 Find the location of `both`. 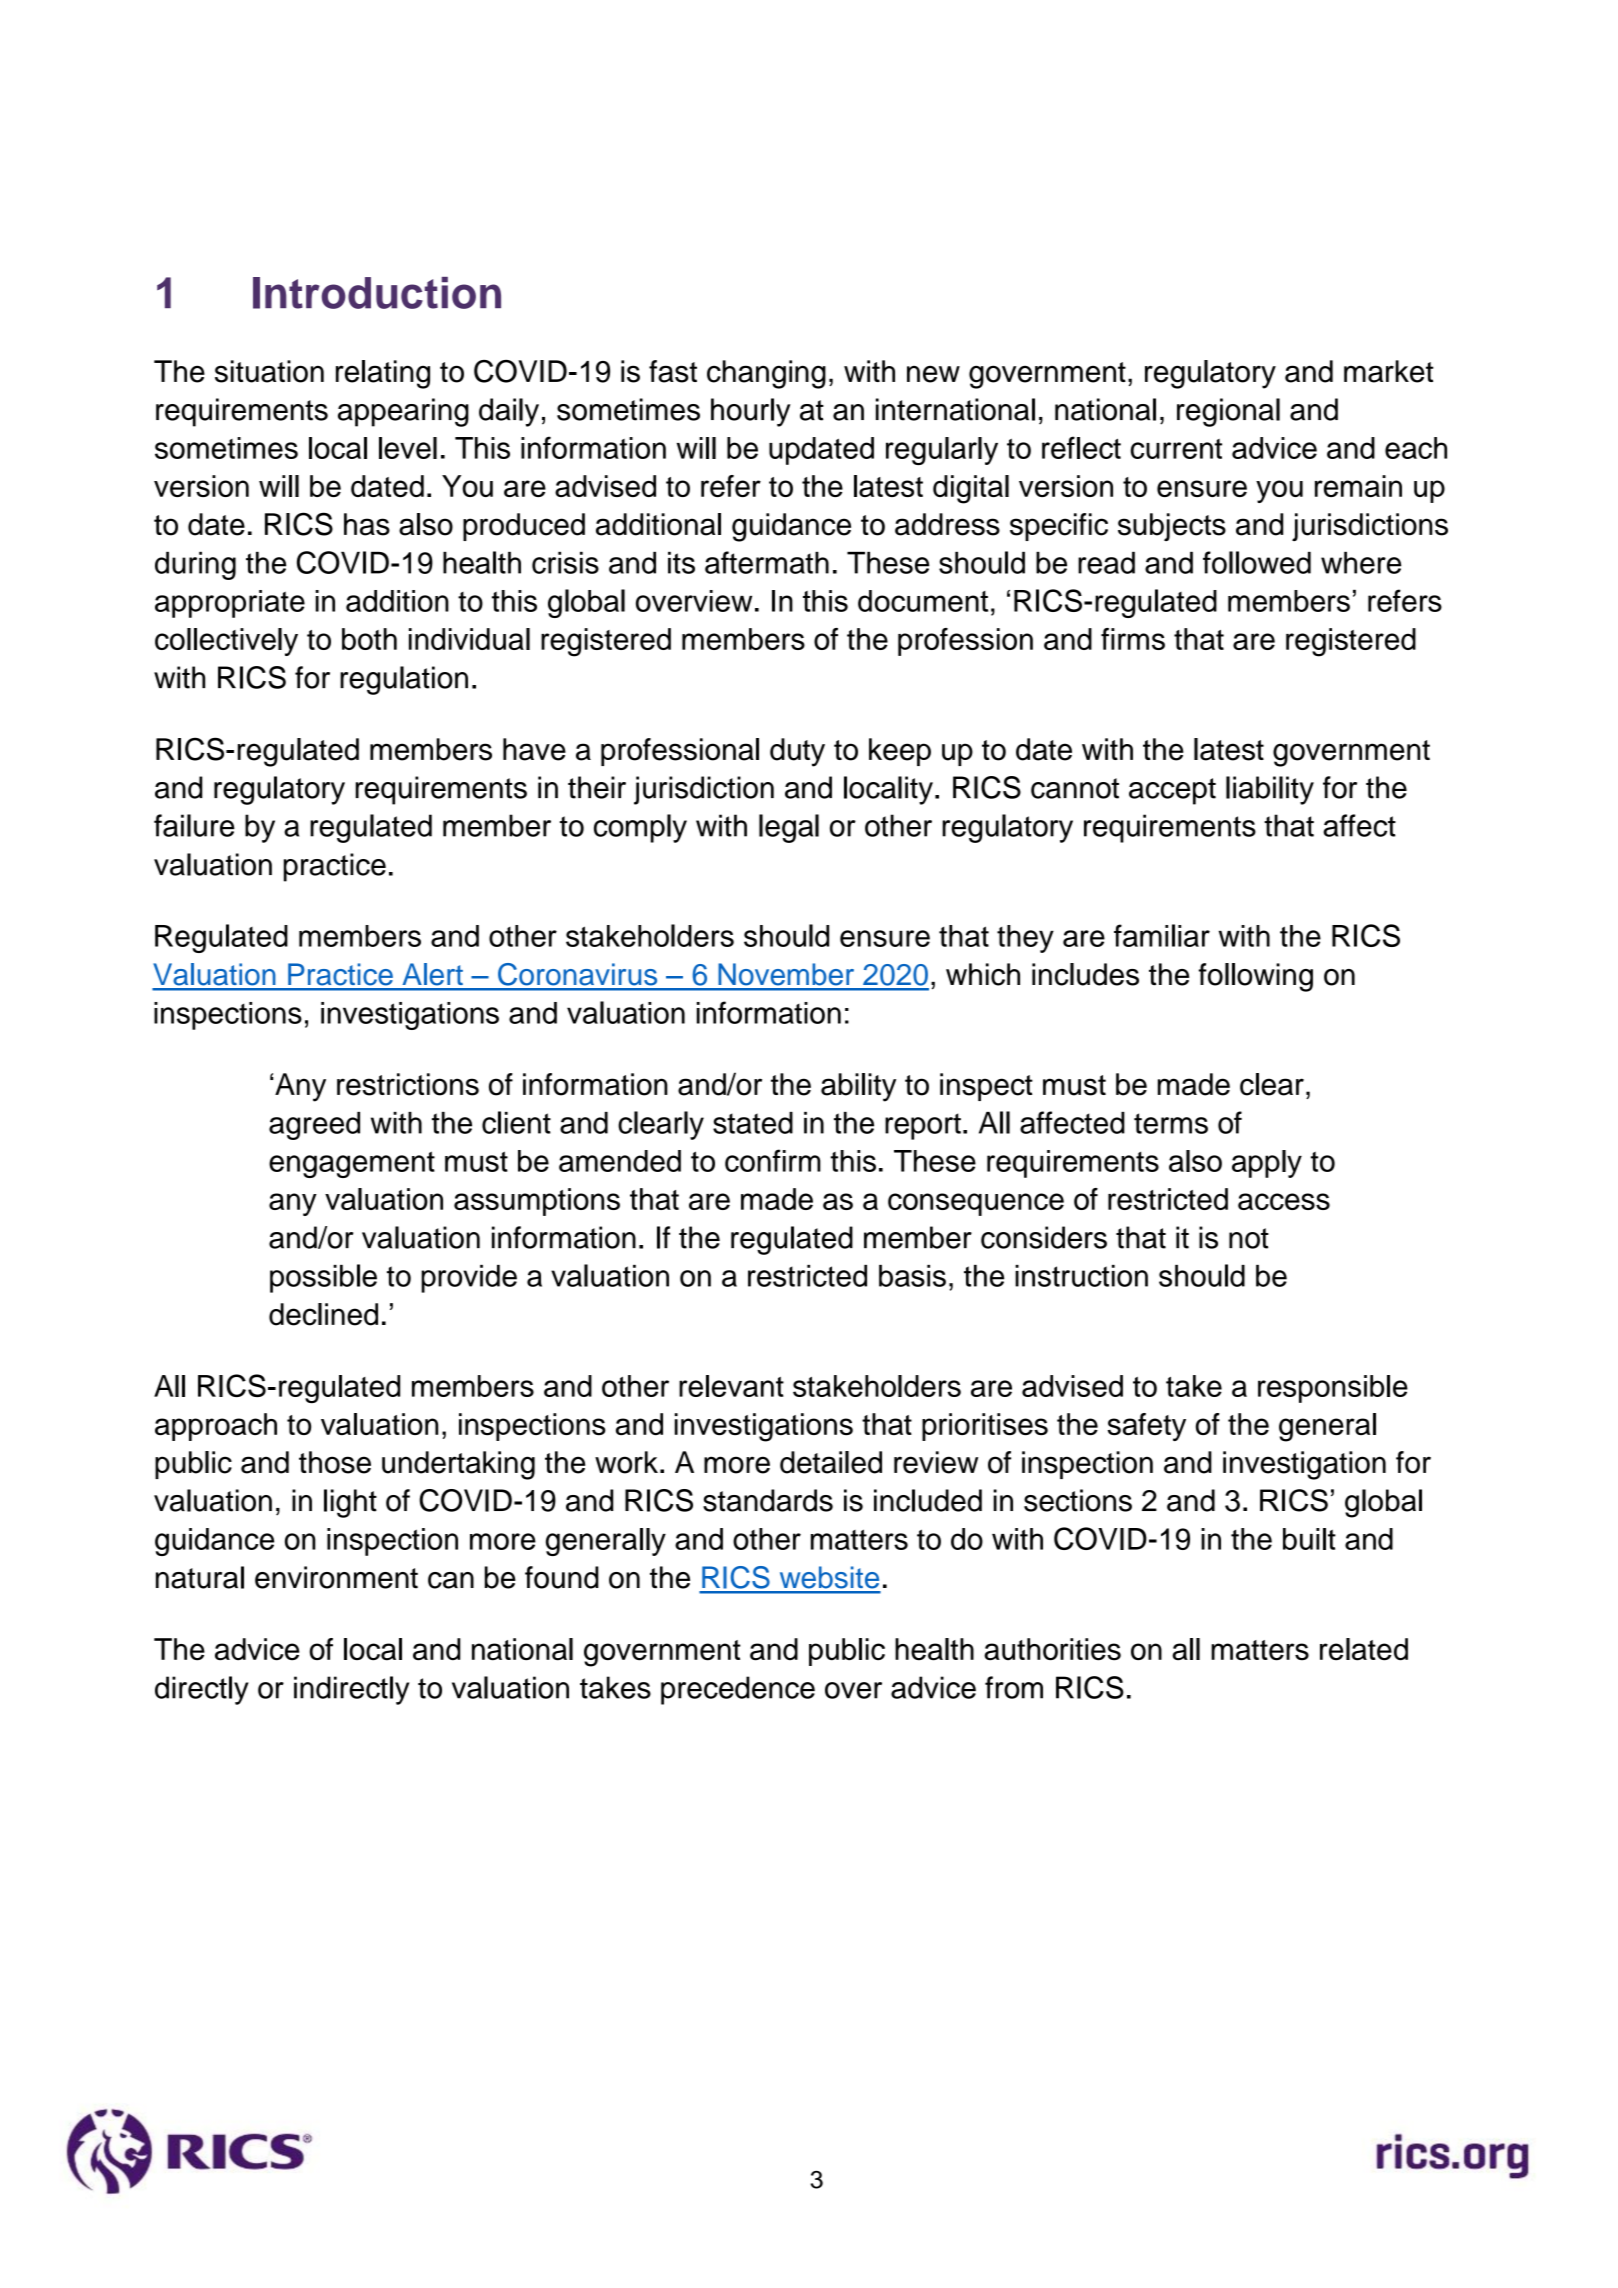

both is located at coordinates (369, 639).
